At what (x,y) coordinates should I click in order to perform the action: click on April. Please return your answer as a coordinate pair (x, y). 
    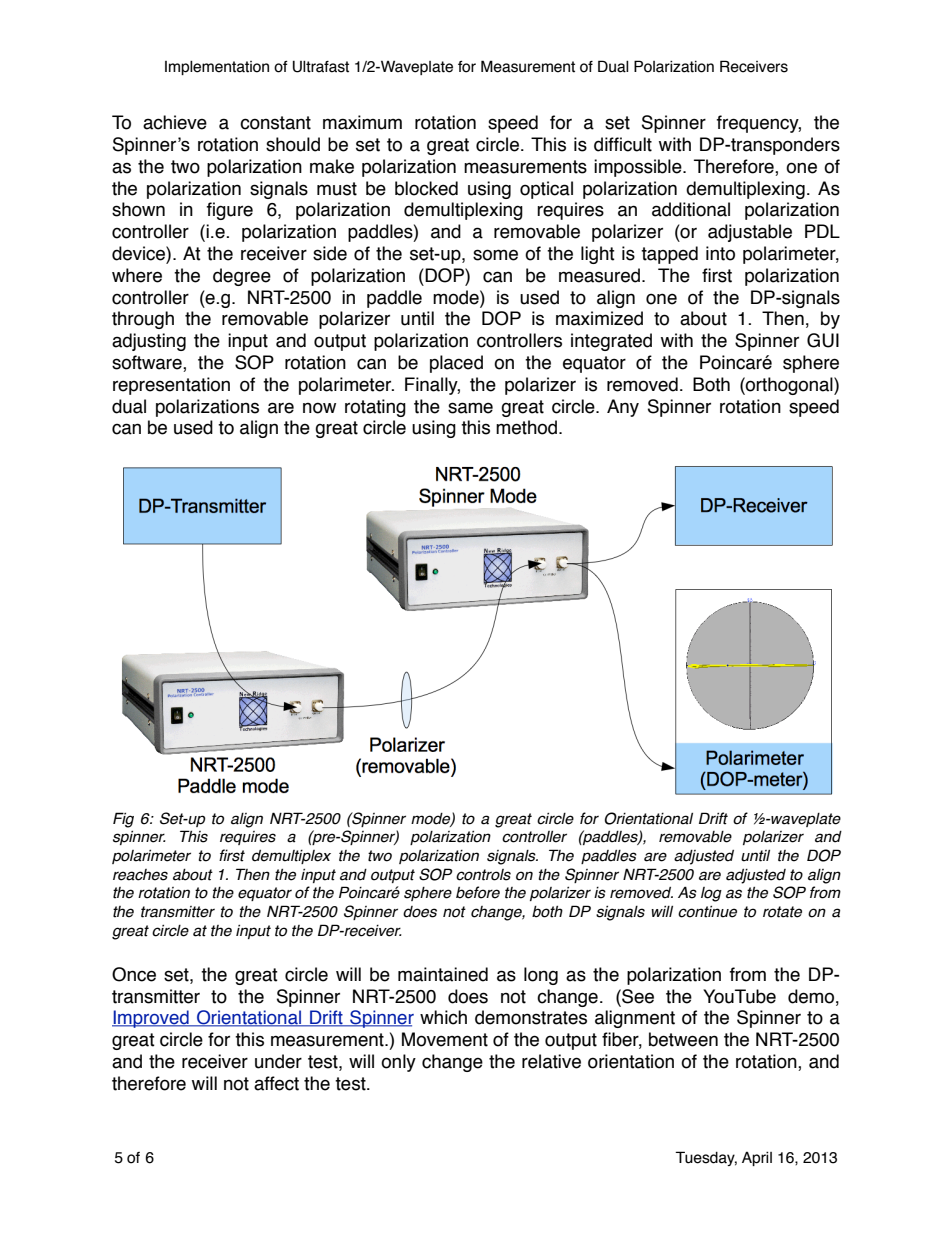
    Looking at the image, I should click on (757, 1158).
